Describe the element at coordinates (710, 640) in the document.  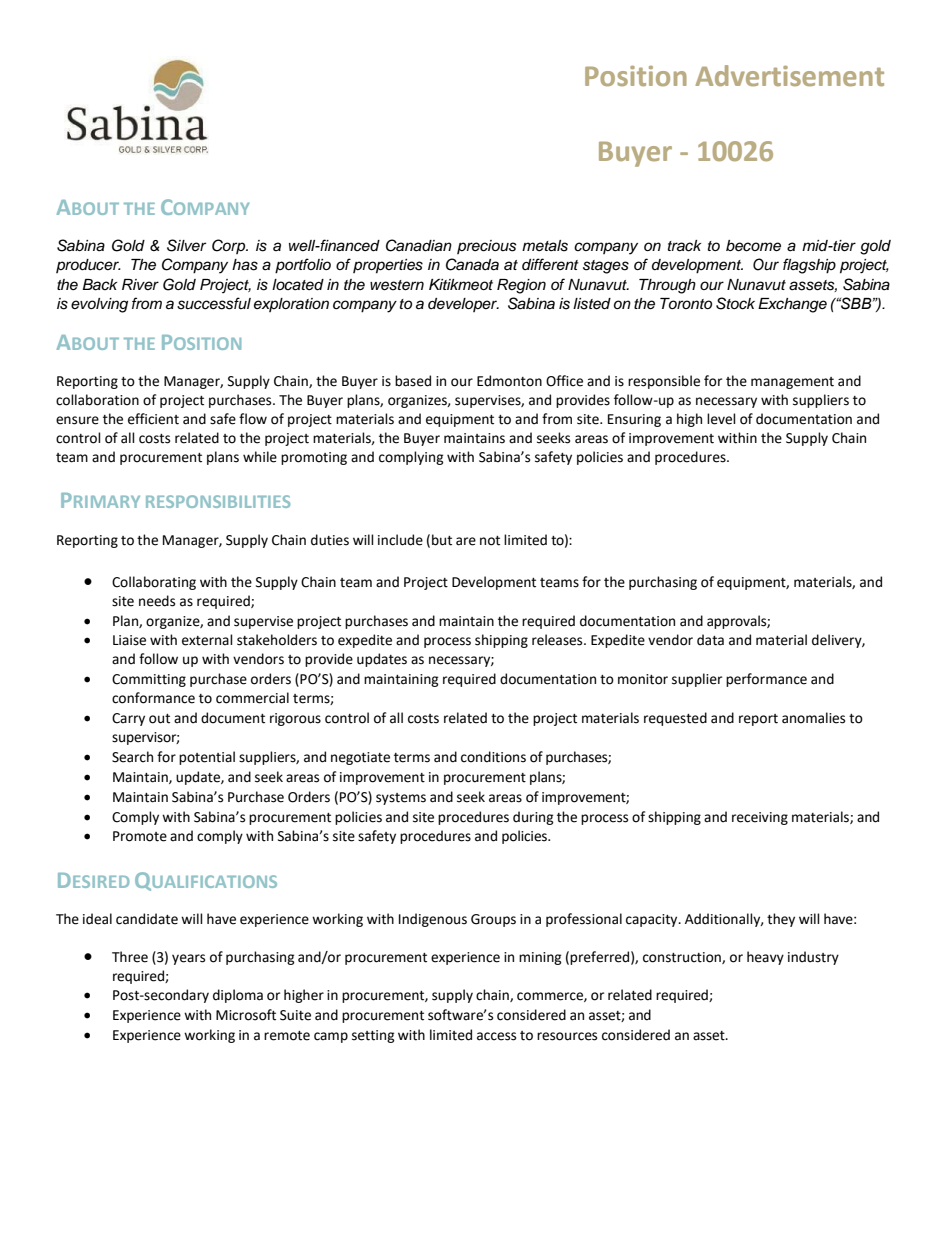
I see `data` at that location.
